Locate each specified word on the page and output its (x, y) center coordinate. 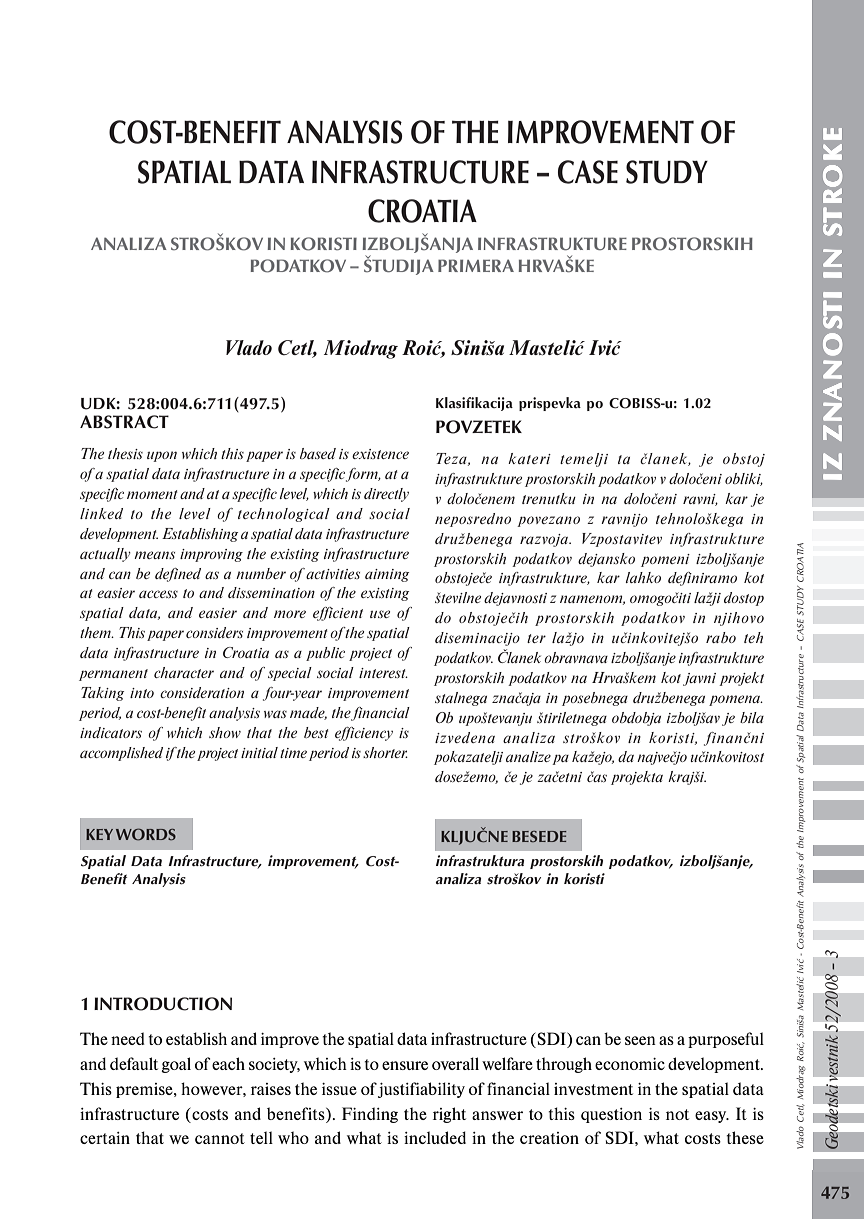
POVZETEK (479, 427)
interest (383, 673)
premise (145, 1090)
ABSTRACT (124, 422)
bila (752, 717)
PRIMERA (476, 265)
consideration (202, 692)
